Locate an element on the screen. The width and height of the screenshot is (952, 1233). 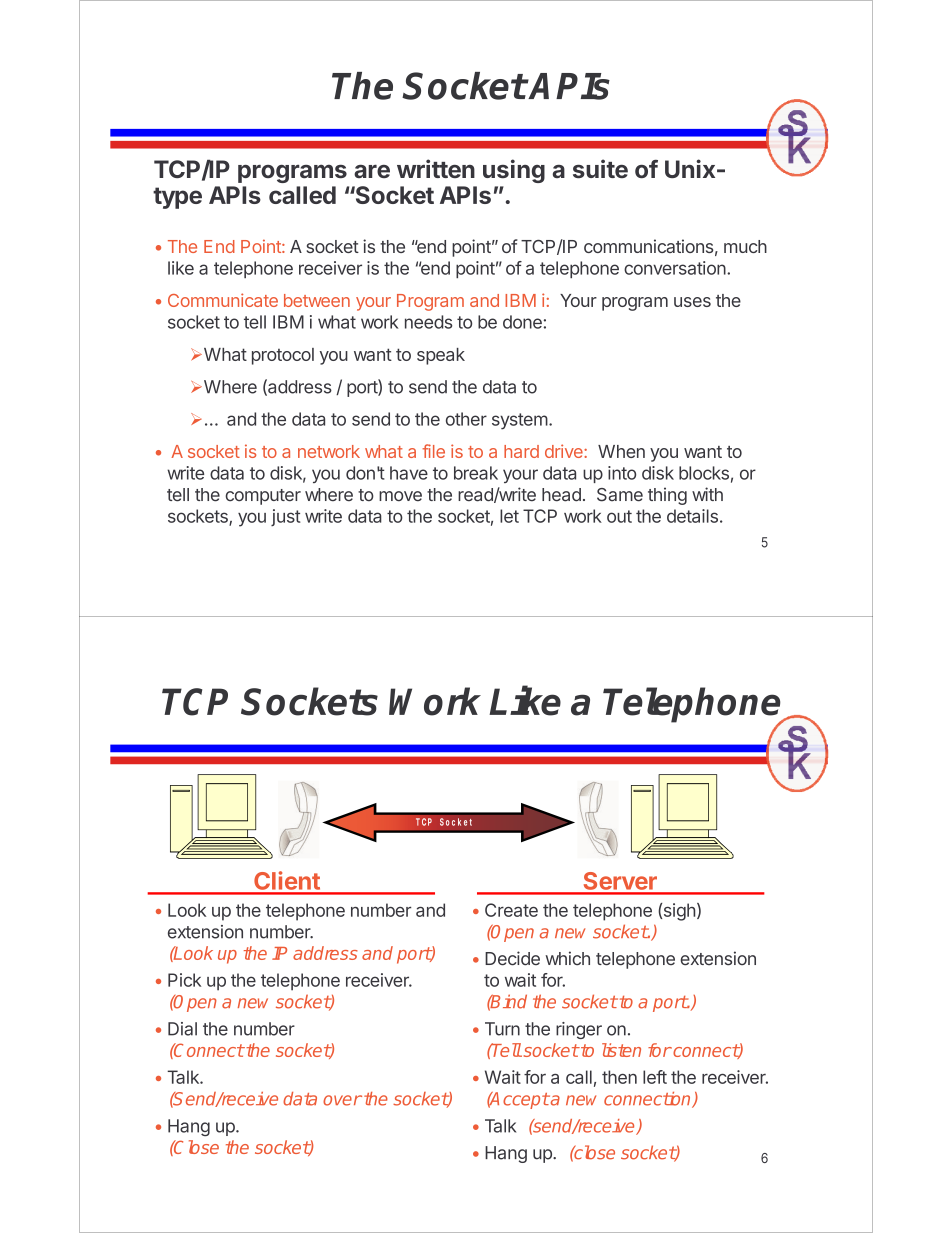
Create is located at coordinates (511, 910).
